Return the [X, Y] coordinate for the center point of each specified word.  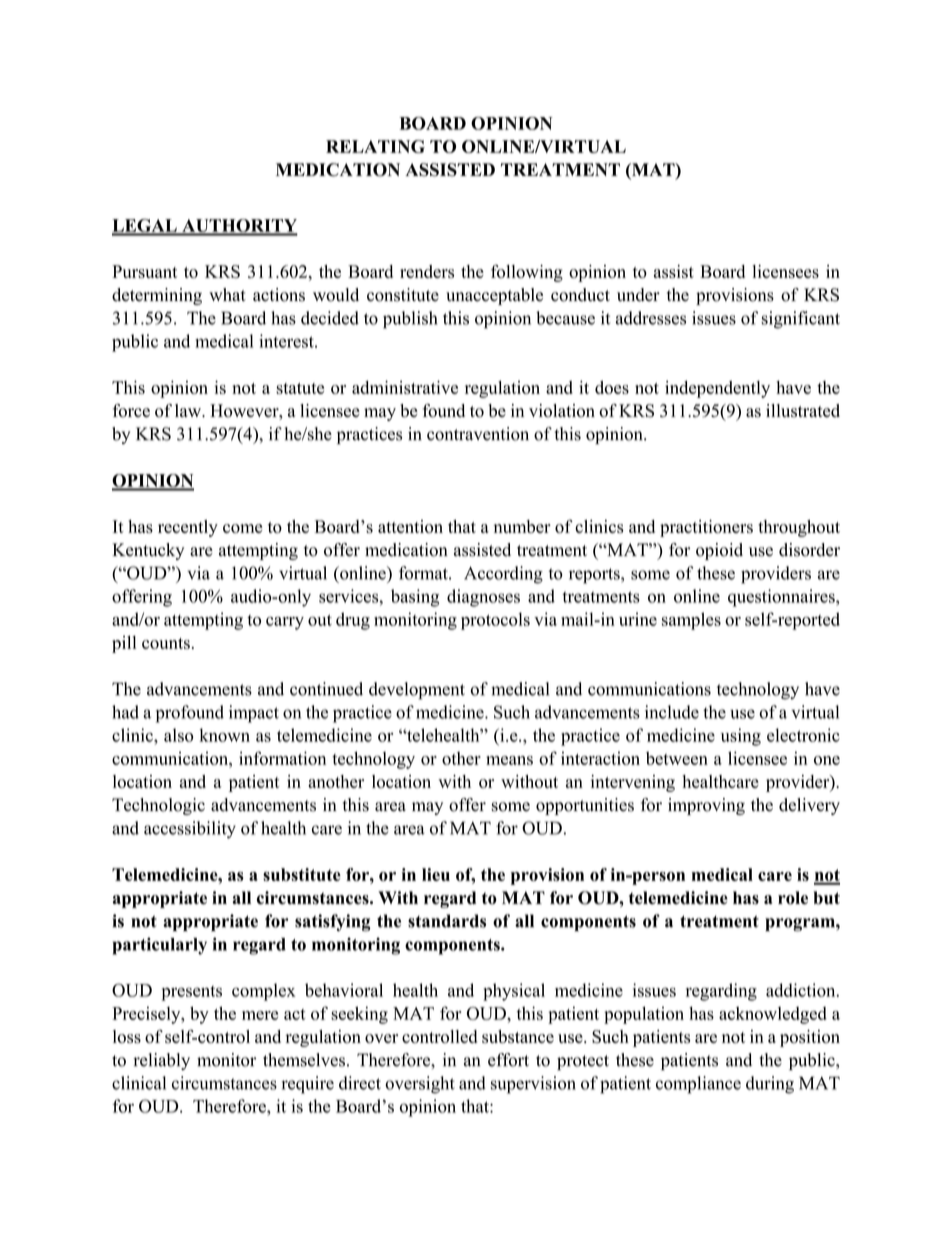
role [793, 898]
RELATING [375, 146]
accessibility [190, 830]
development [417, 691]
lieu [436, 874]
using [741, 737]
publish [410, 320]
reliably [161, 1061]
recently [188, 528]
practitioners [706, 528]
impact [254, 714]
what [227, 294]
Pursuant [144, 271]
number [522, 526]
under [638, 295]
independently [717, 389]
